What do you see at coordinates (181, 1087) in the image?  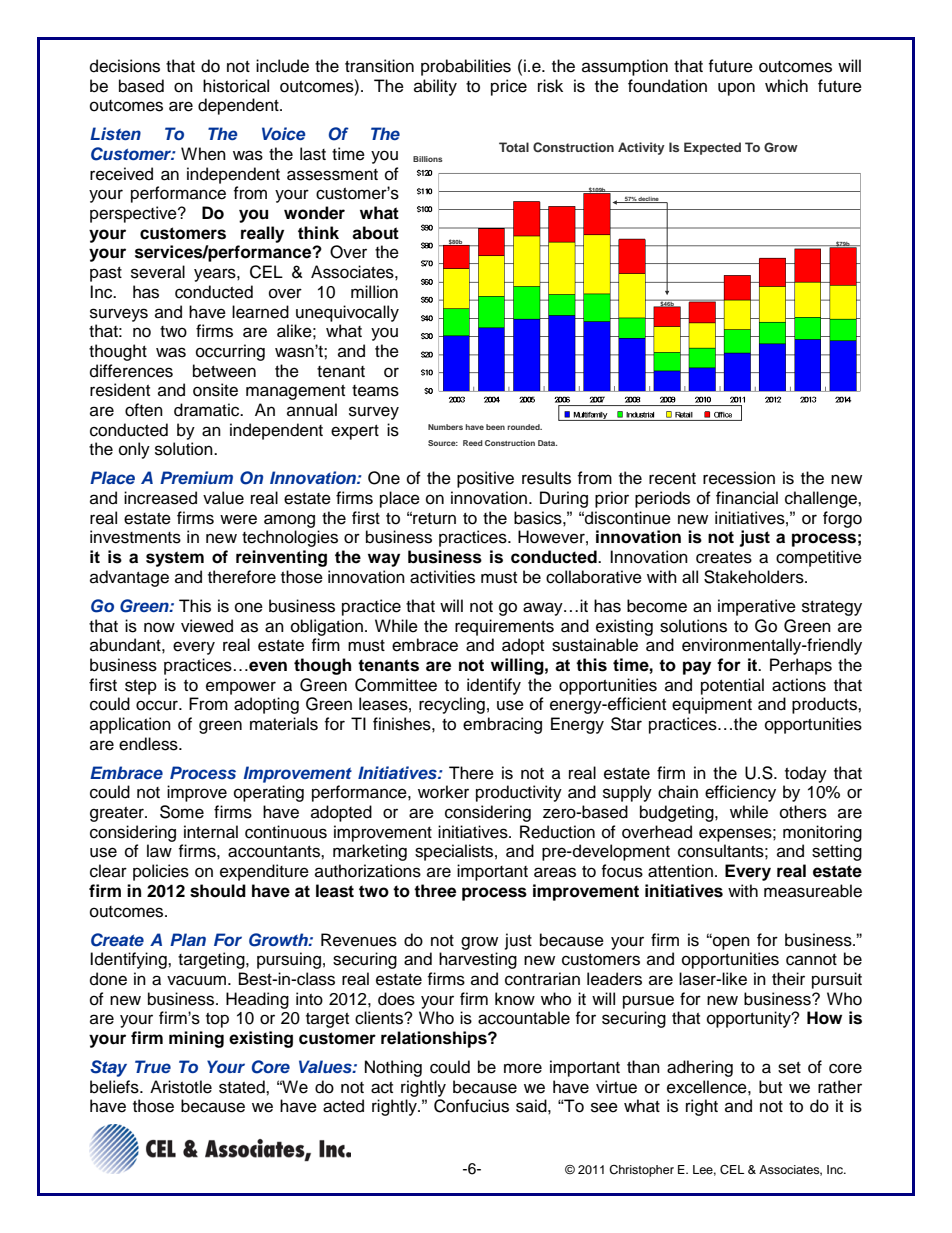 I see `Aristotle` at bounding box center [181, 1087].
